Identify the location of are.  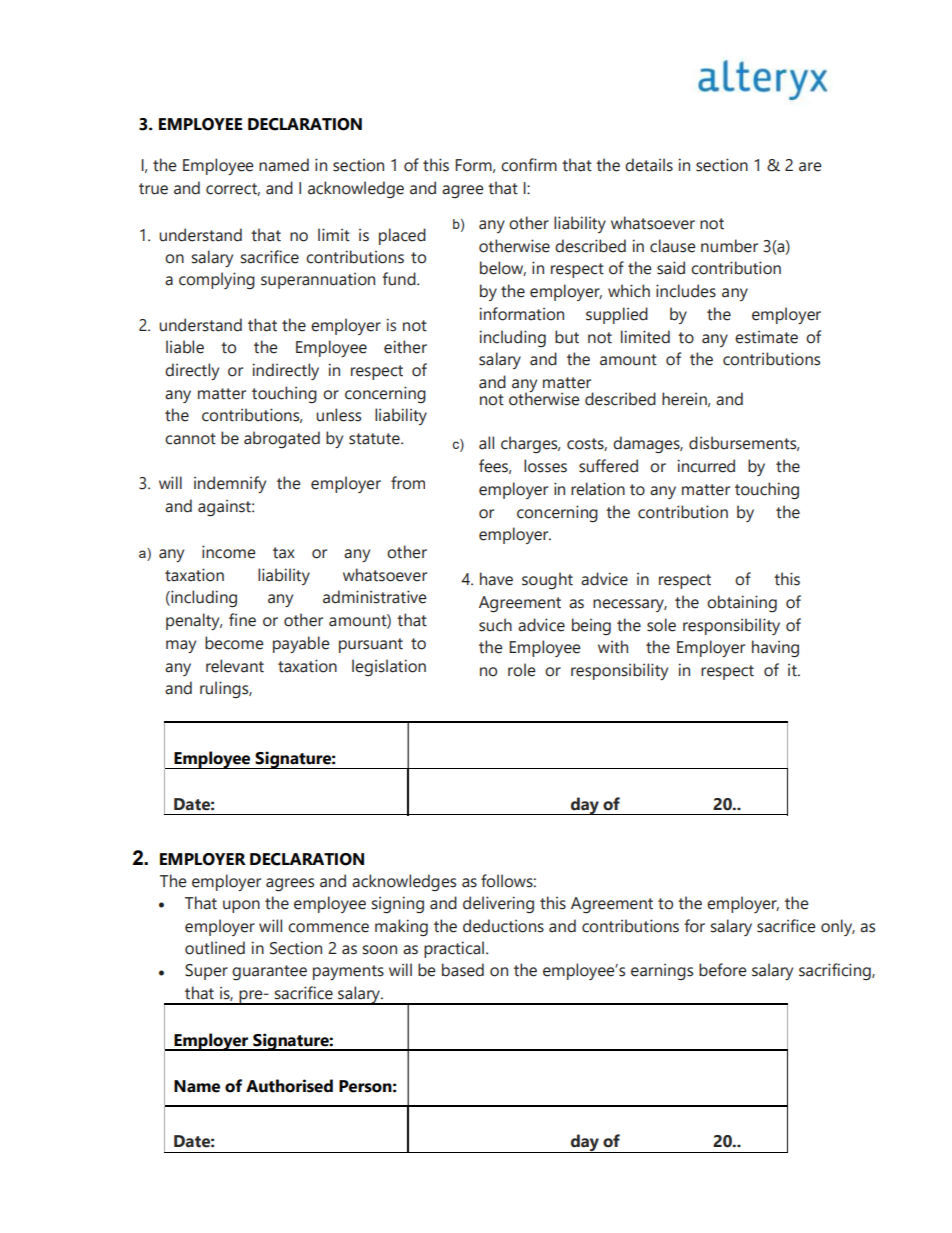
(810, 167).
